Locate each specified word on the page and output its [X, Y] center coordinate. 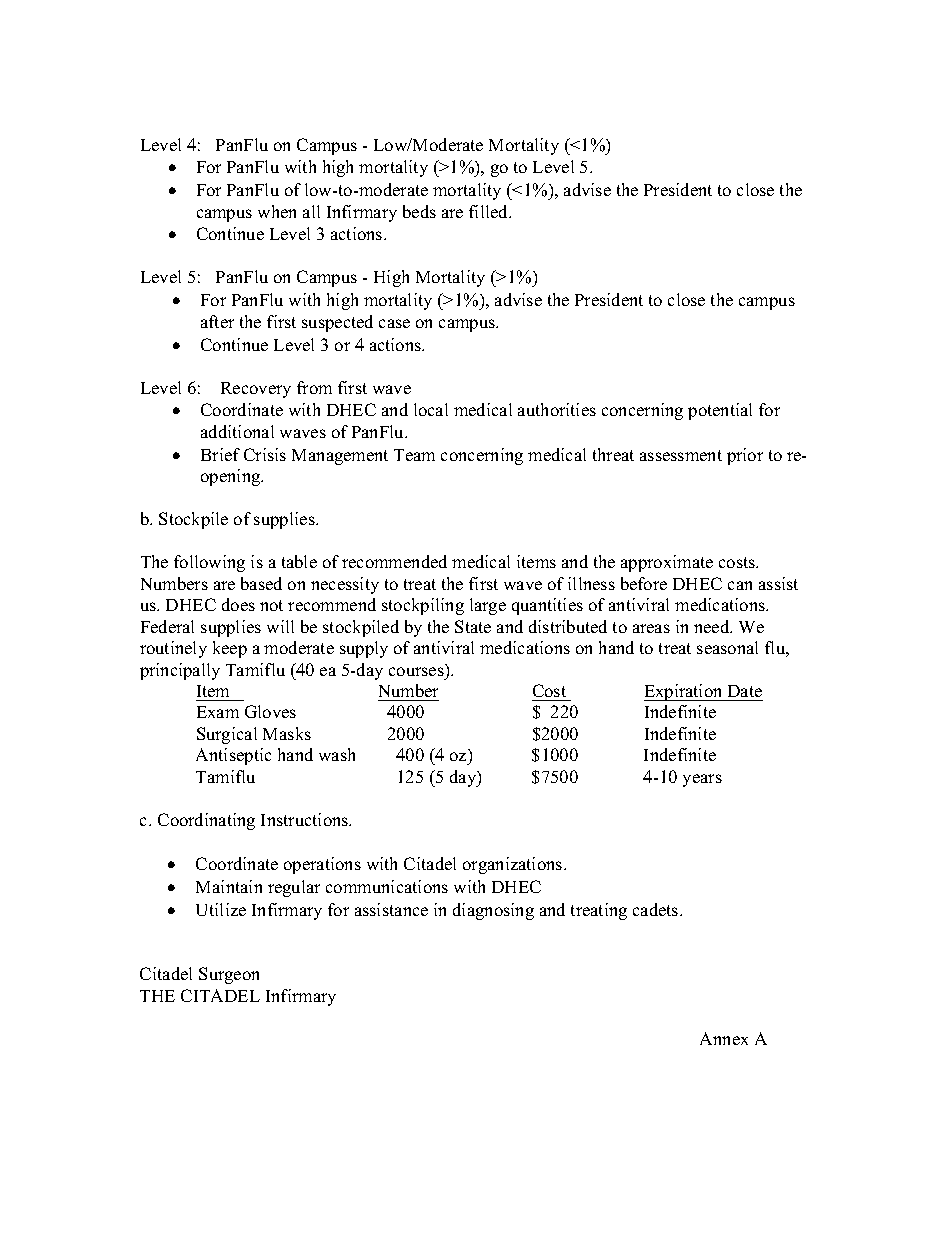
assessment [681, 455]
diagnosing [493, 911]
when [277, 211]
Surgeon [229, 975]
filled [490, 211]
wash [337, 754]
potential [720, 411]
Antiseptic [233, 756]
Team [414, 455]
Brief [220, 454]
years [702, 780]
